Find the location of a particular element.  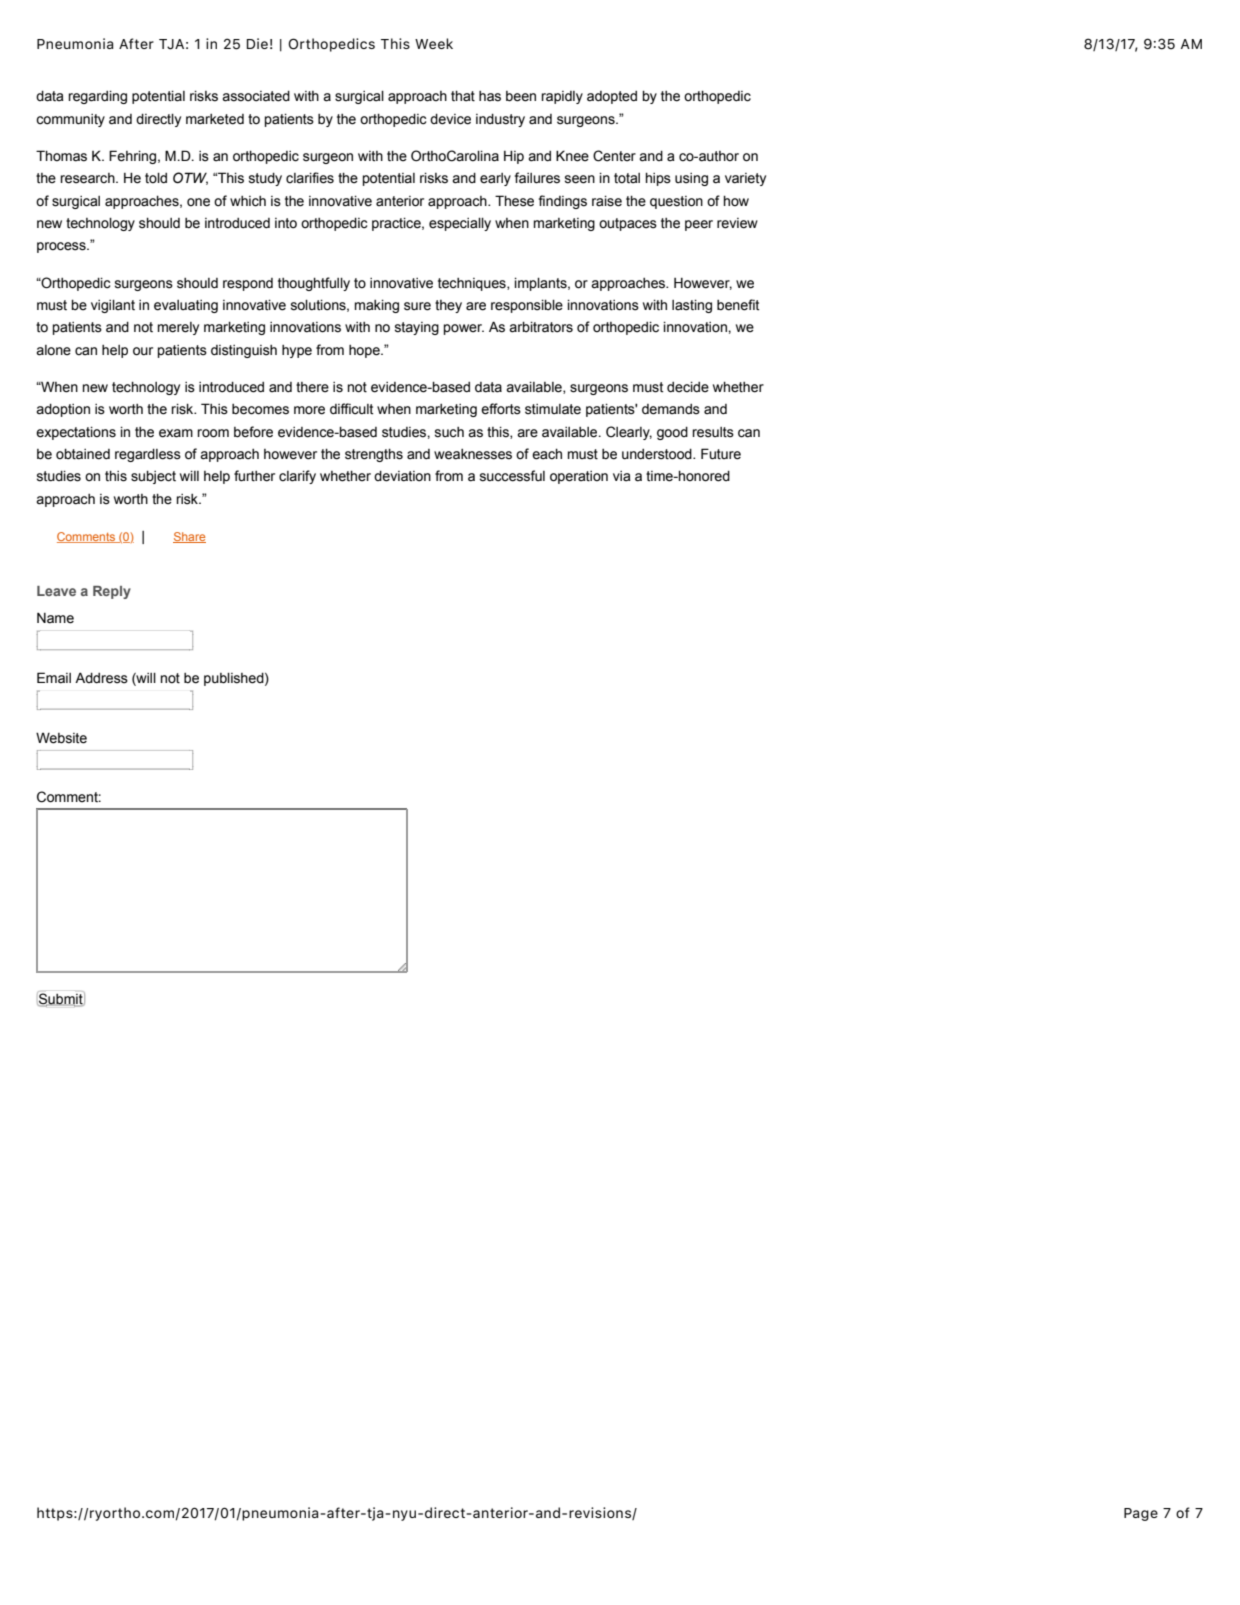

understood is located at coordinates (658, 454).
